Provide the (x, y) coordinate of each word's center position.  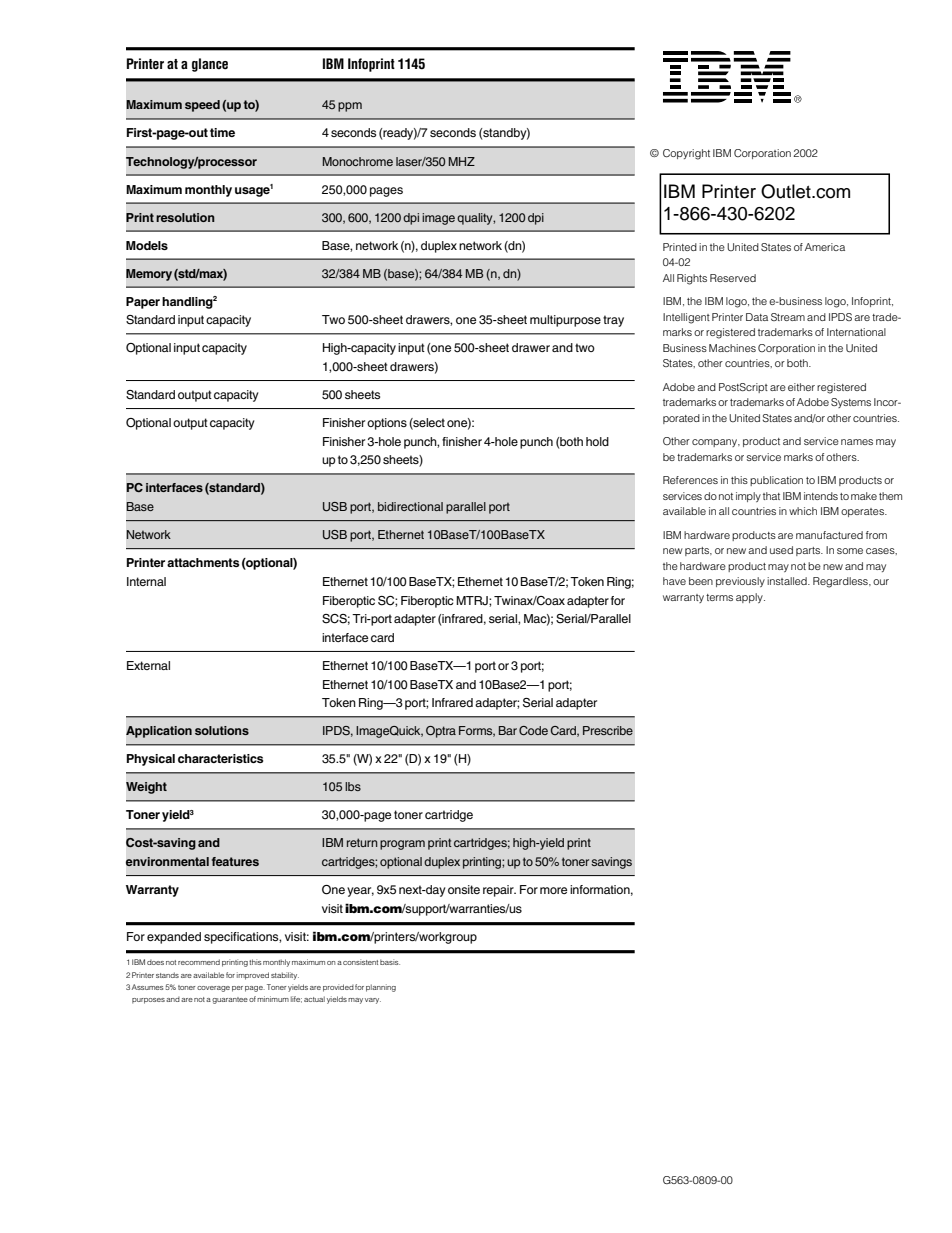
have (674, 581)
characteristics (220, 758)
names (857, 442)
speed (202, 106)
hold (597, 441)
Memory (149, 275)
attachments (203, 562)
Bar (508, 730)
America (825, 247)
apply (750, 598)
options (387, 424)
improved (253, 976)
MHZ (462, 161)
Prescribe (608, 730)
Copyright (686, 154)
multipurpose (565, 321)
